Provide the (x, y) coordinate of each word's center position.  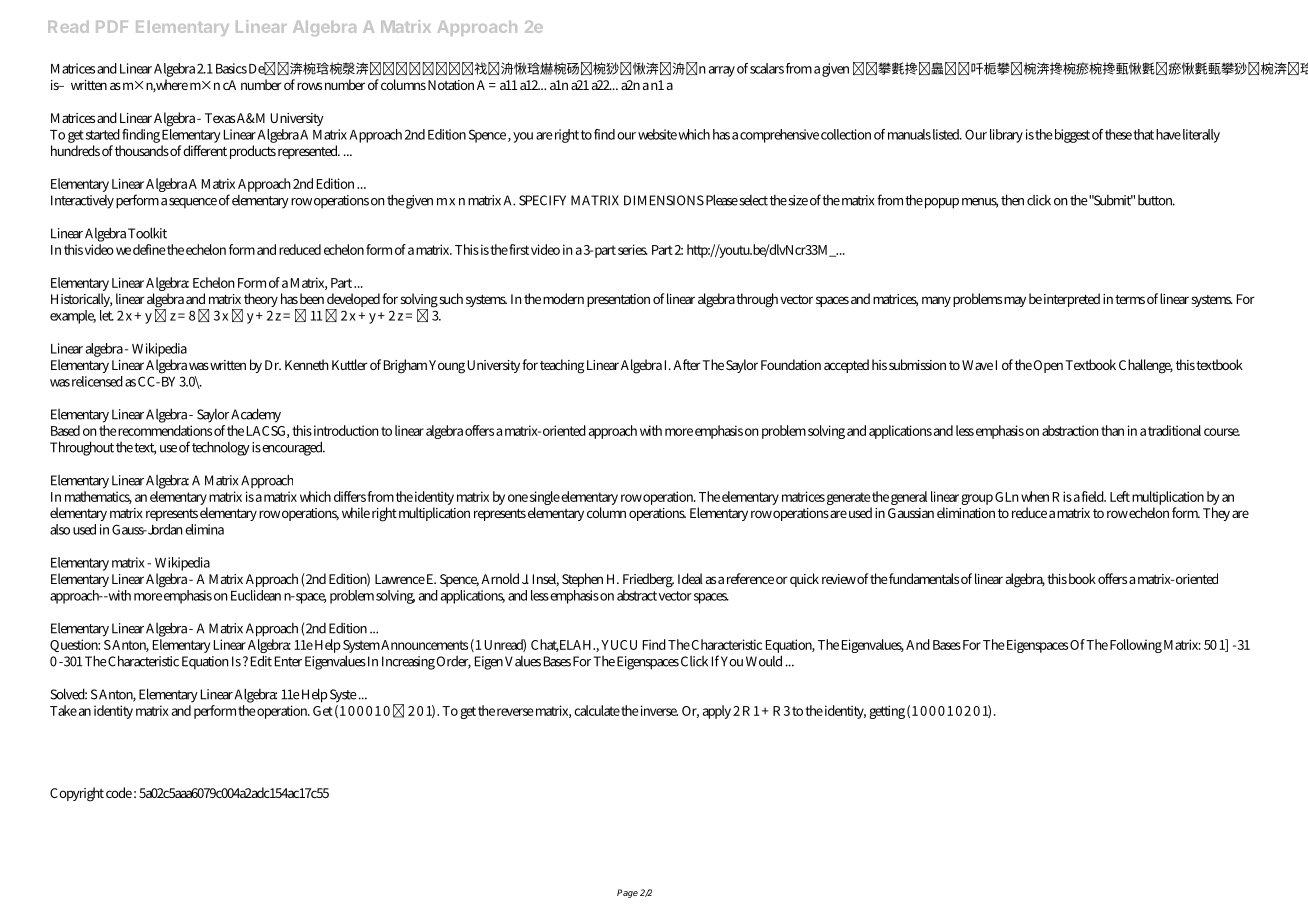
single (545, 499)
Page (627, 893)
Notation (451, 85)
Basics (231, 68)
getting (887, 712)
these (1118, 134)
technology (221, 448)
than (1112, 430)
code (119, 792)
